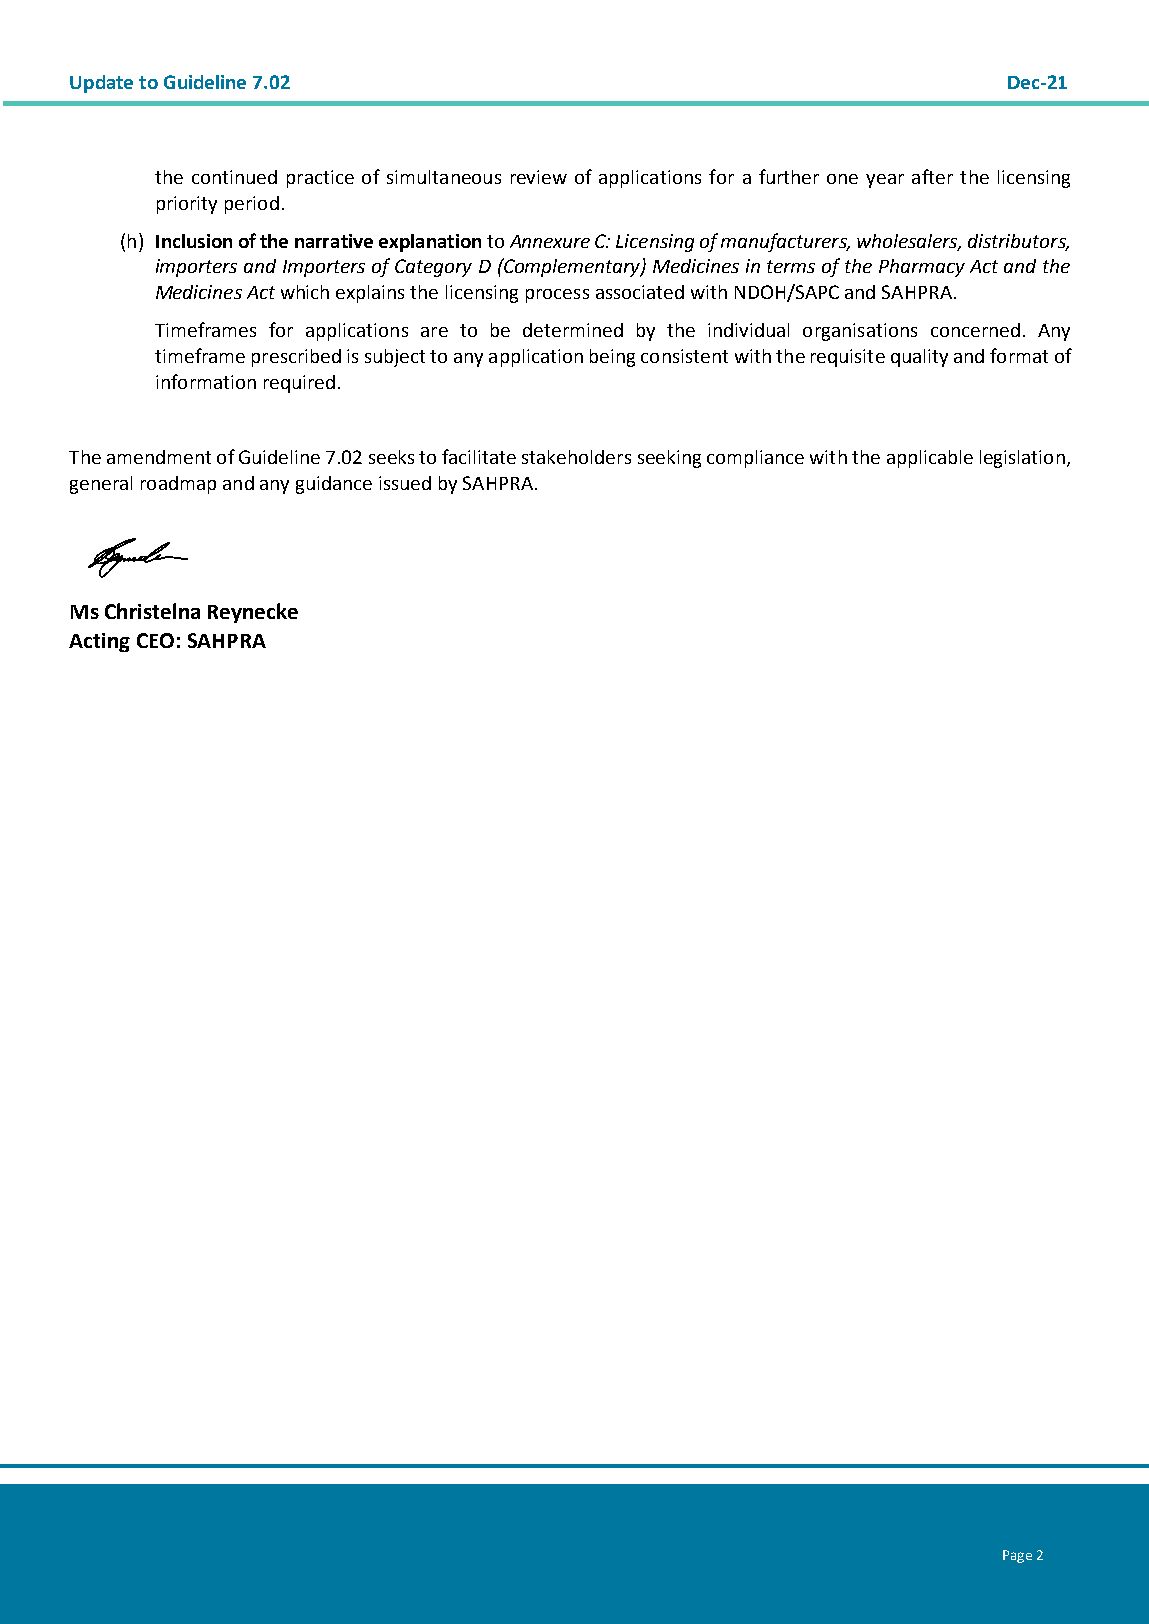  Describe the element at coordinates (539, 177) in the screenshot. I see `review` at that location.
